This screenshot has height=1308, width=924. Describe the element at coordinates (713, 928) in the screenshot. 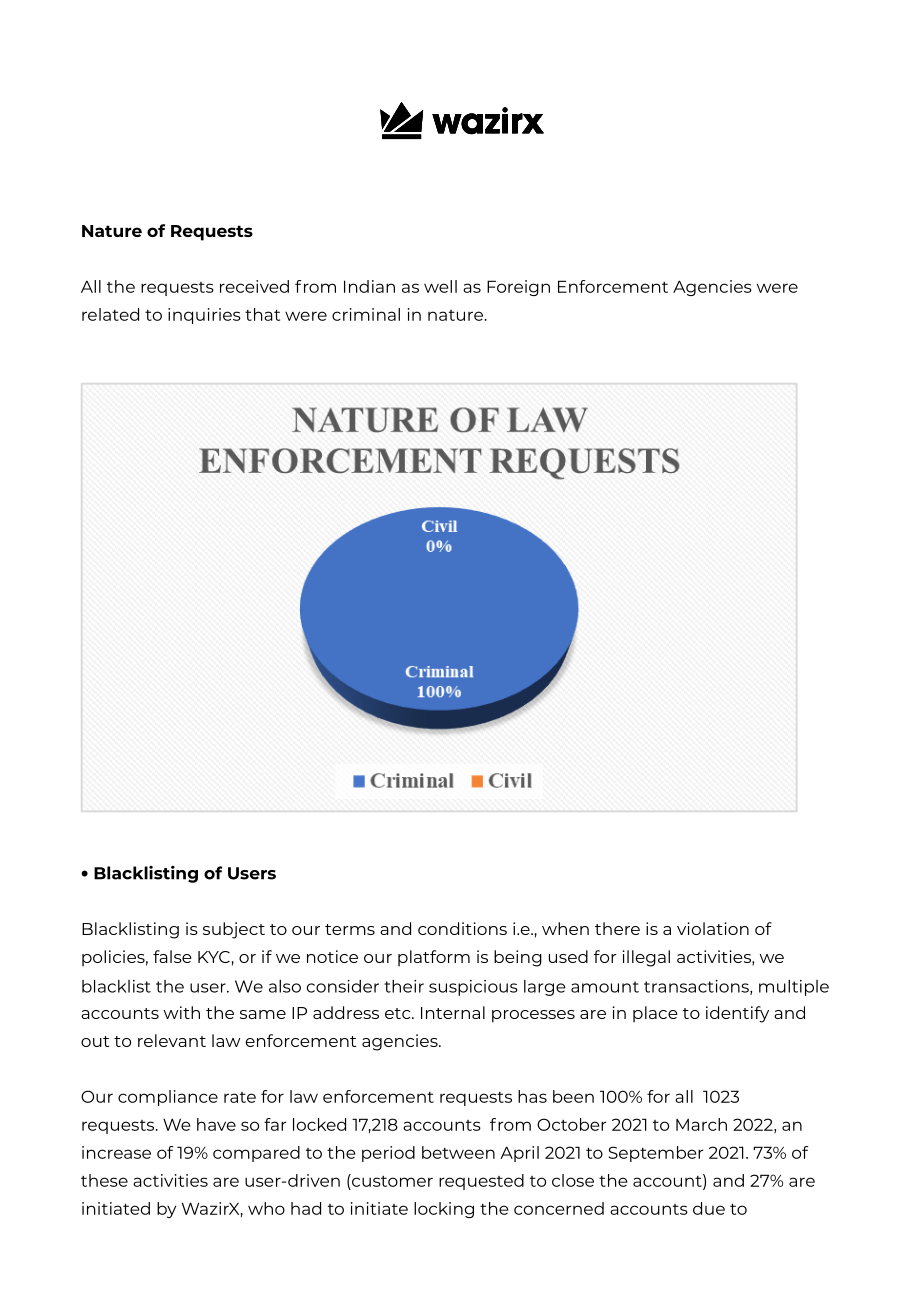

I see `violation` at that location.
